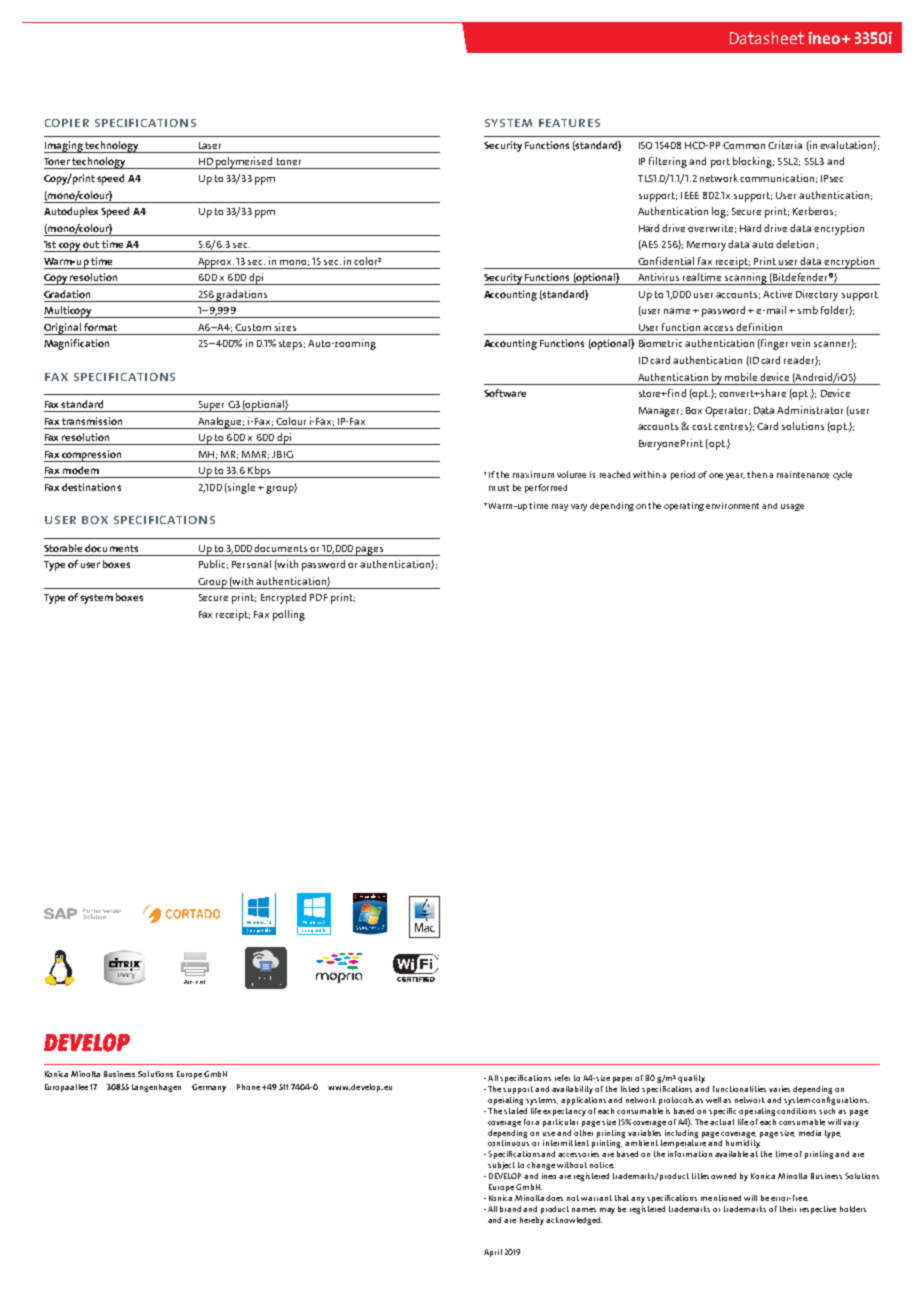 This screenshot has width=924, height=1308. I want to click on usage, so click(792, 507).
